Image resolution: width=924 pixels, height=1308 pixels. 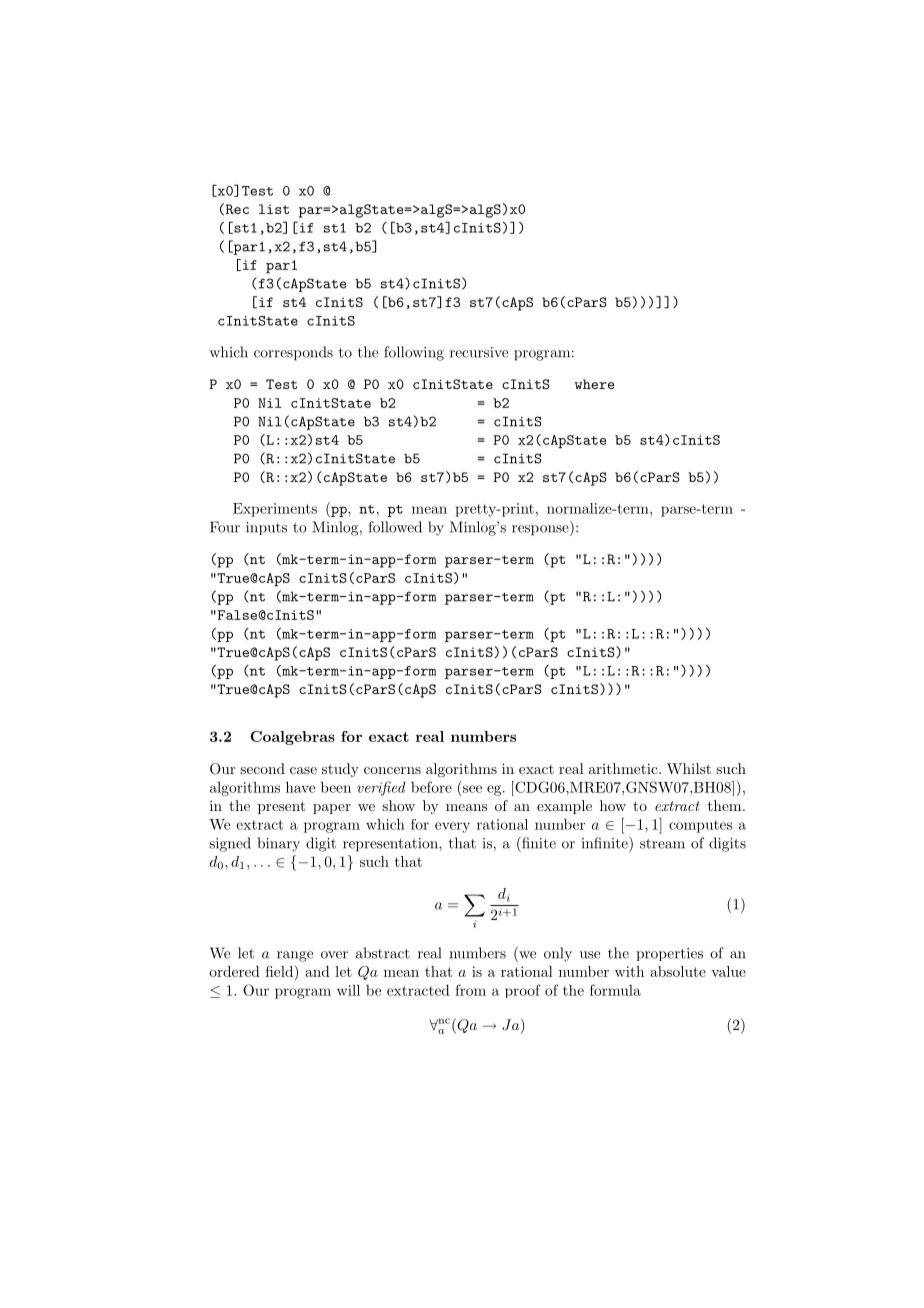 I want to click on response, so click(x=541, y=530).
